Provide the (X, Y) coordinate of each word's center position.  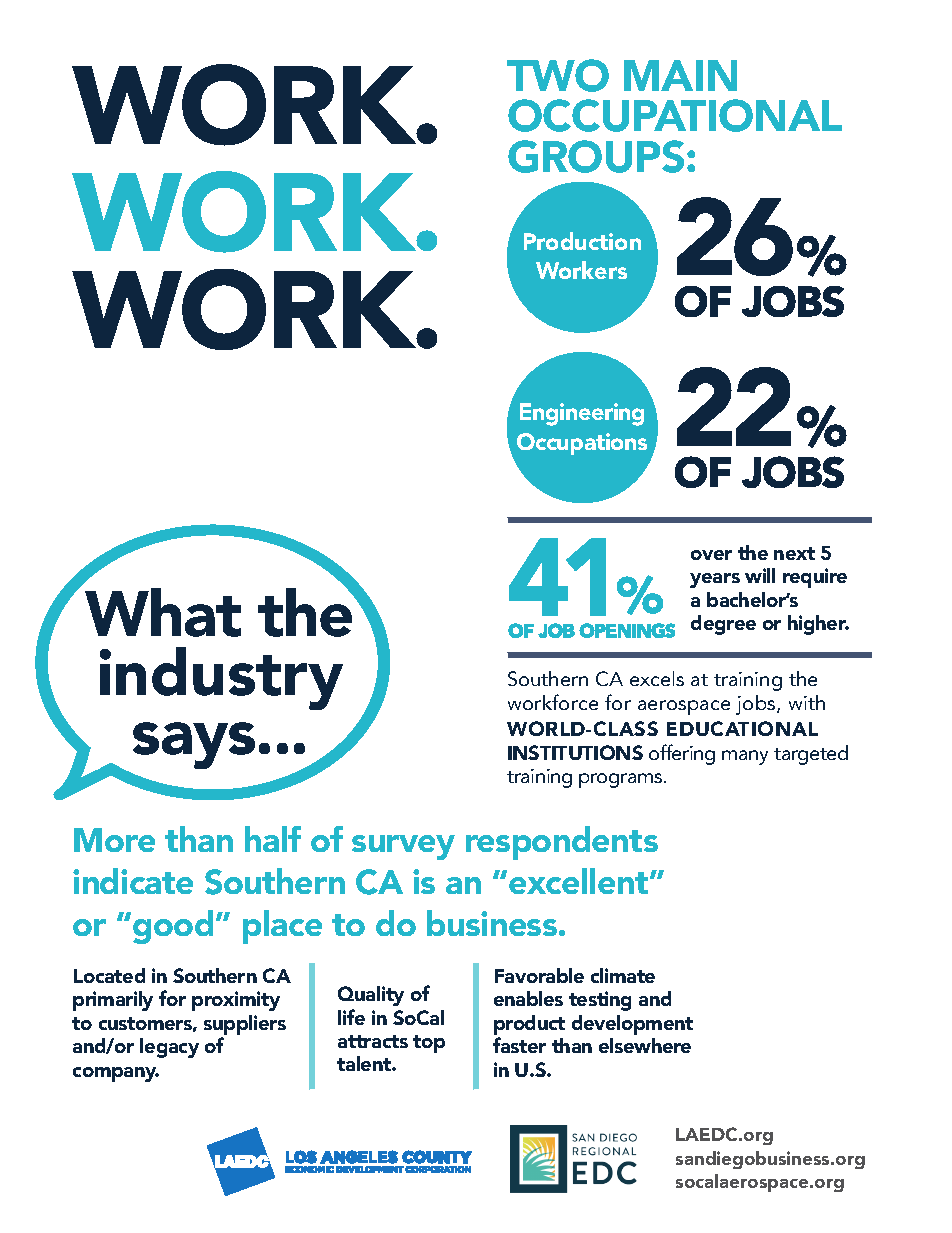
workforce (553, 702)
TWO (558, 75)
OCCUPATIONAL (675, 115)
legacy (169, 1048)
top (429, 1044)
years (715, 580)
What (163, 612)
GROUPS (596, 156)
